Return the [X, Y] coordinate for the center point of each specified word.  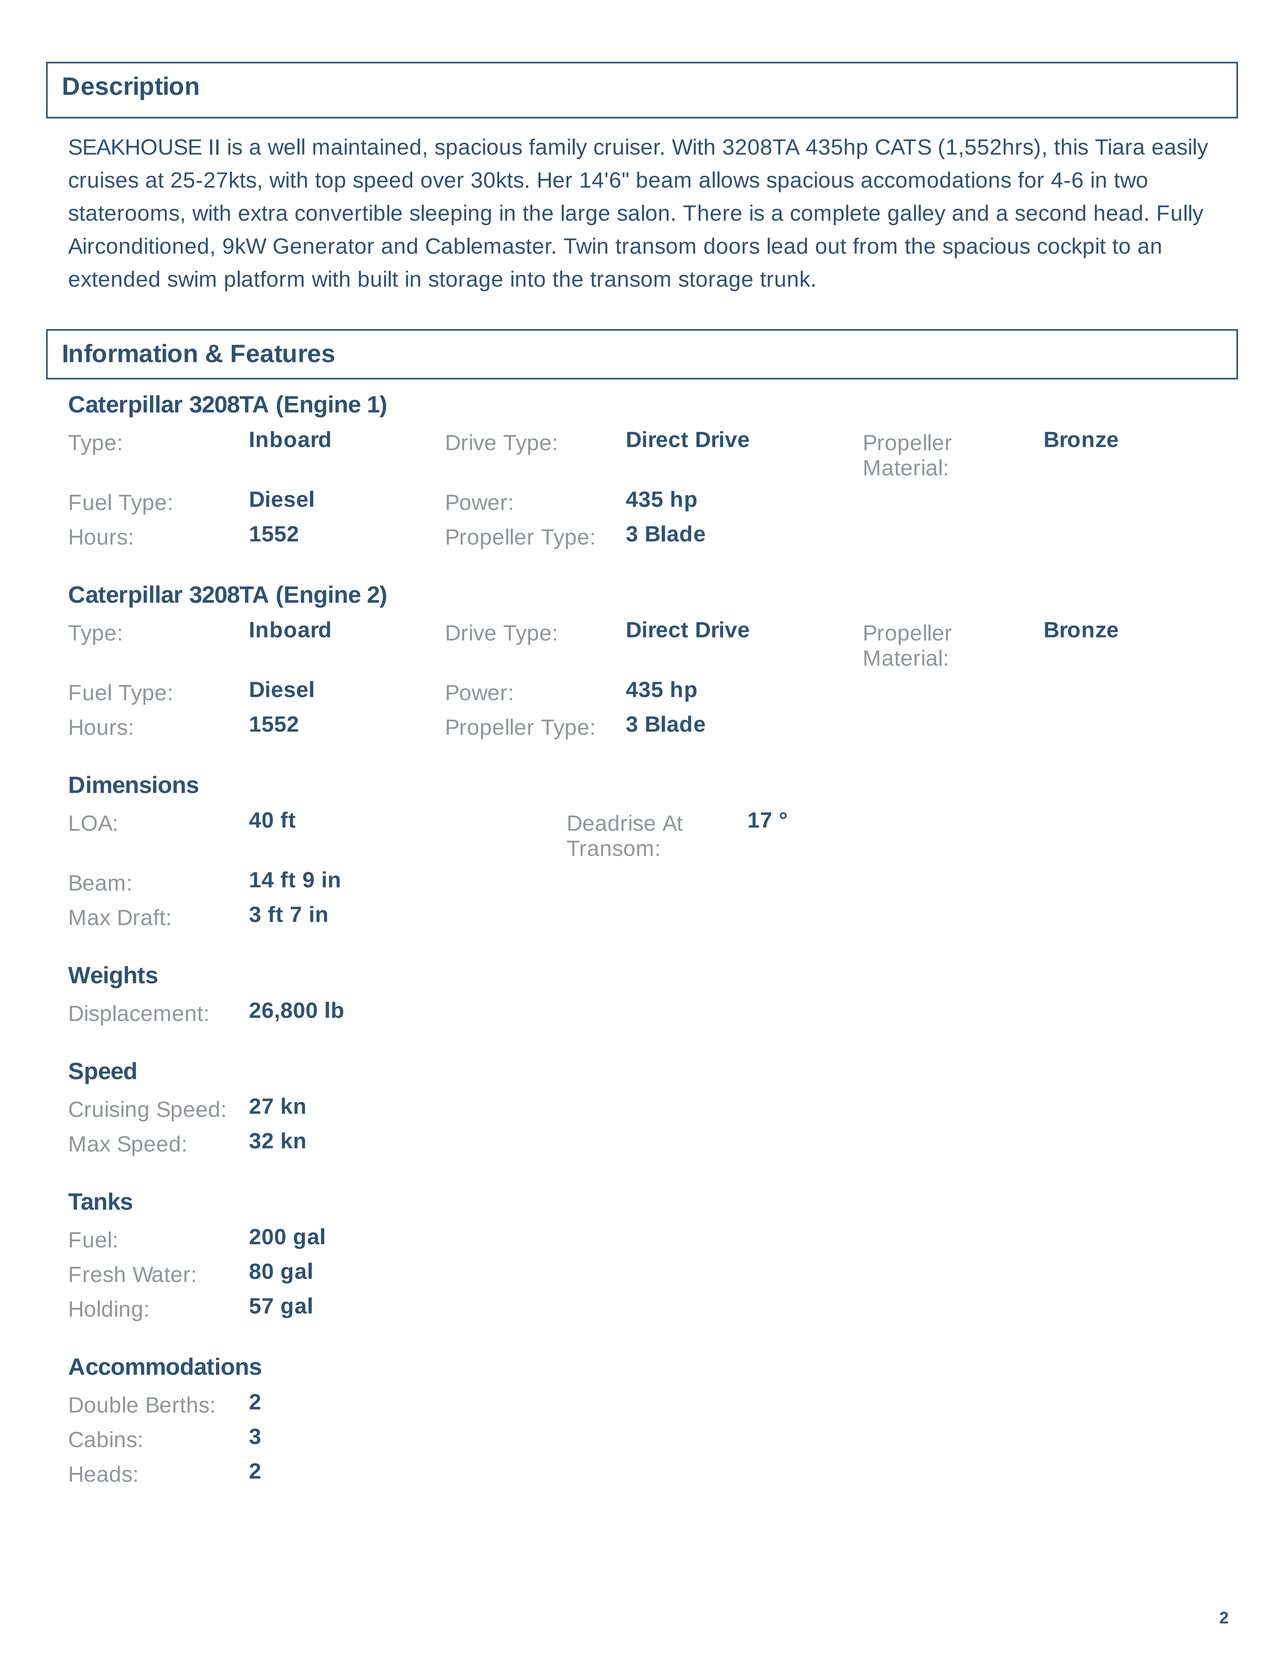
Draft [142, 917]
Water [161, 1274]
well [286, 146]
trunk [786, 278]
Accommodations [165, 1366]
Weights [113, 977]
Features [283, 354]
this [1071, 146]
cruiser [628, 146]
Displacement [136, 1015]
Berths [178, 1404]
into [528, 278]
